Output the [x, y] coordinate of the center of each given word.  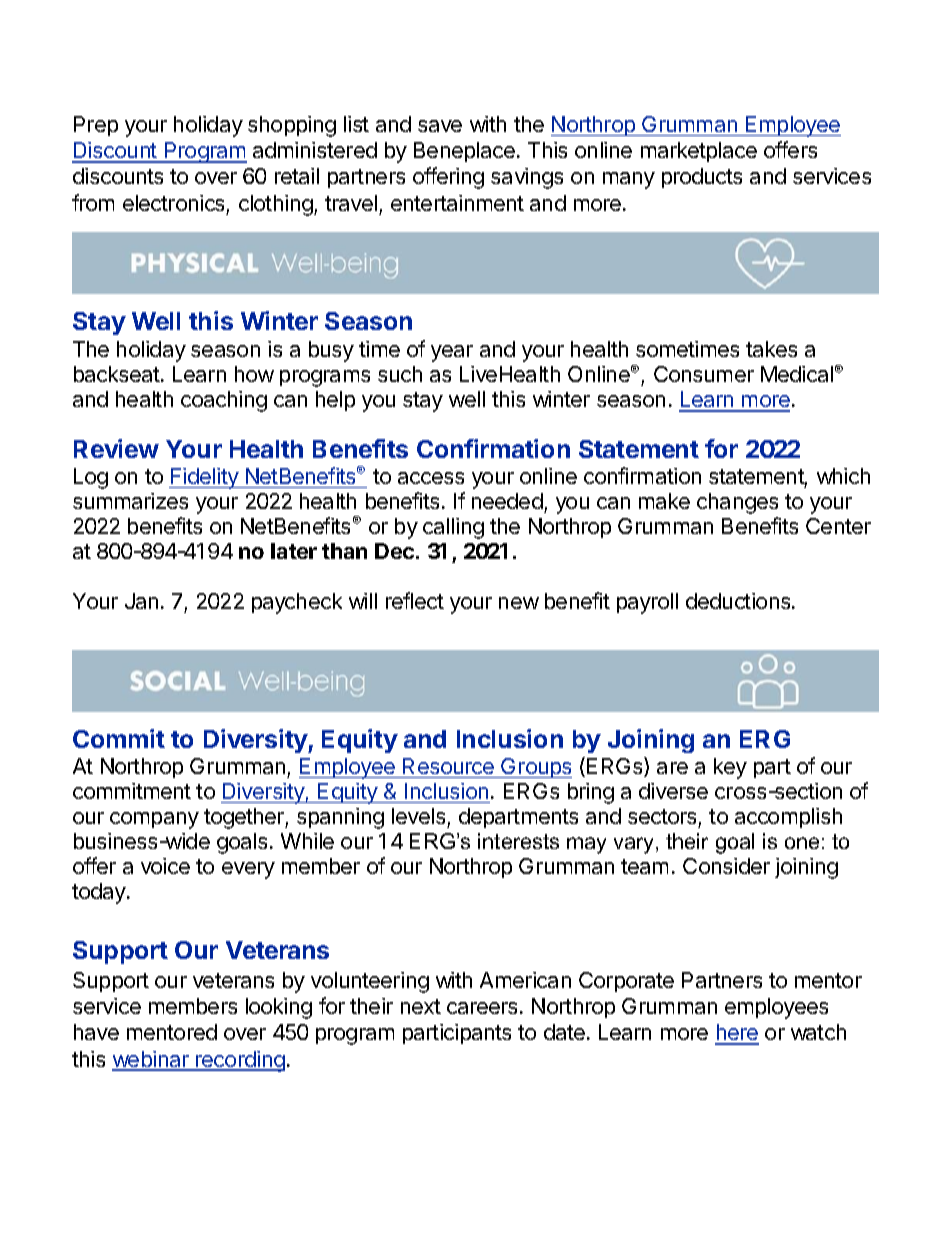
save [440, 126]
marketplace [699, 152]
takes [771, 349]
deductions [739, 601]
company [154, 820]
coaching [224, 401]
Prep [96, 126]
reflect [415, 600]
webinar [151, 1060]
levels [418, 816]
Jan [141, 601]
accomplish [788, 818]
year [452, 353]
